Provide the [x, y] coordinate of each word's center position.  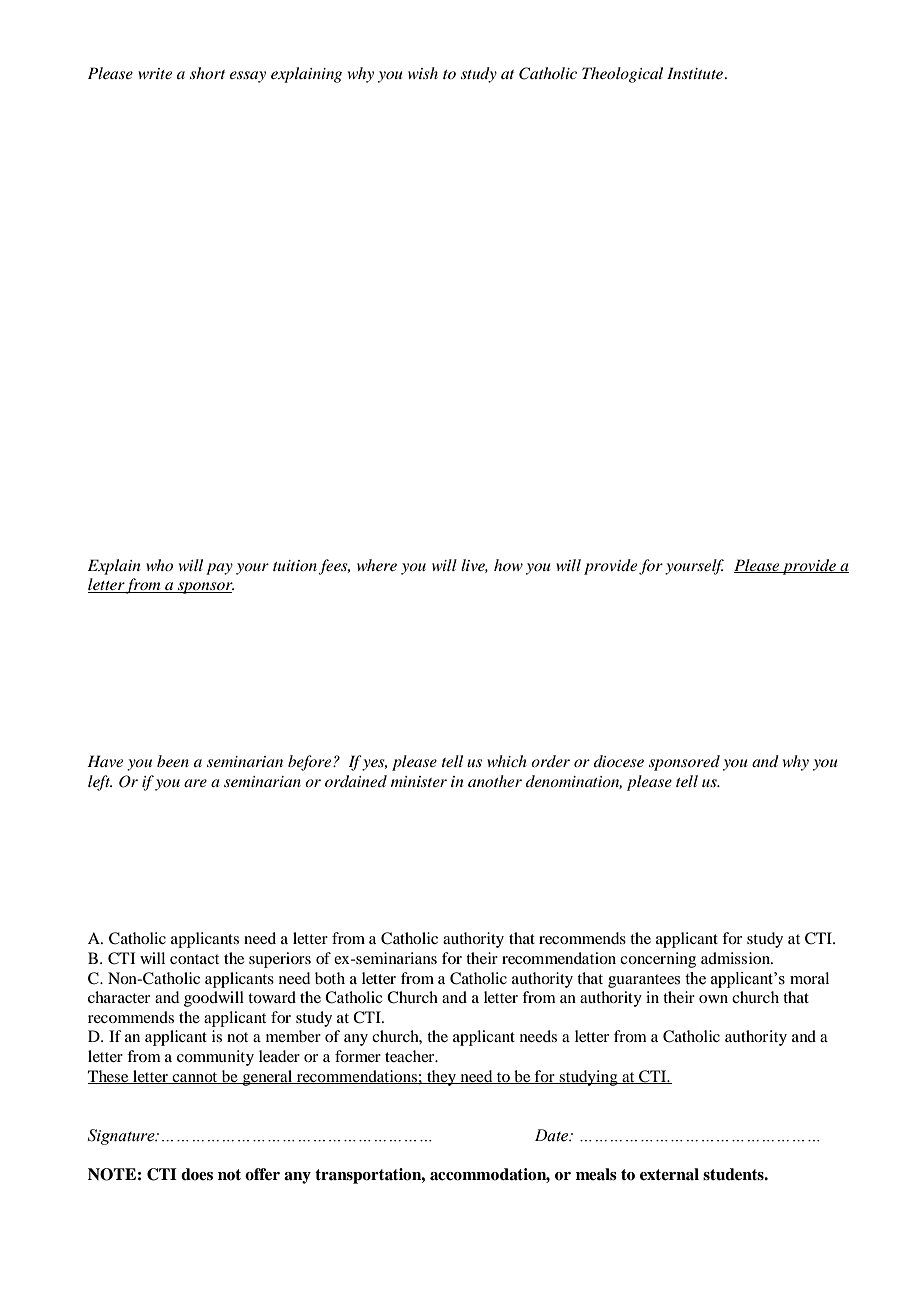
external [669, 1174]
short [207, 73]
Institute [695, 73]
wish [423, 73]
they [442, 1078]
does [197, 1174]
